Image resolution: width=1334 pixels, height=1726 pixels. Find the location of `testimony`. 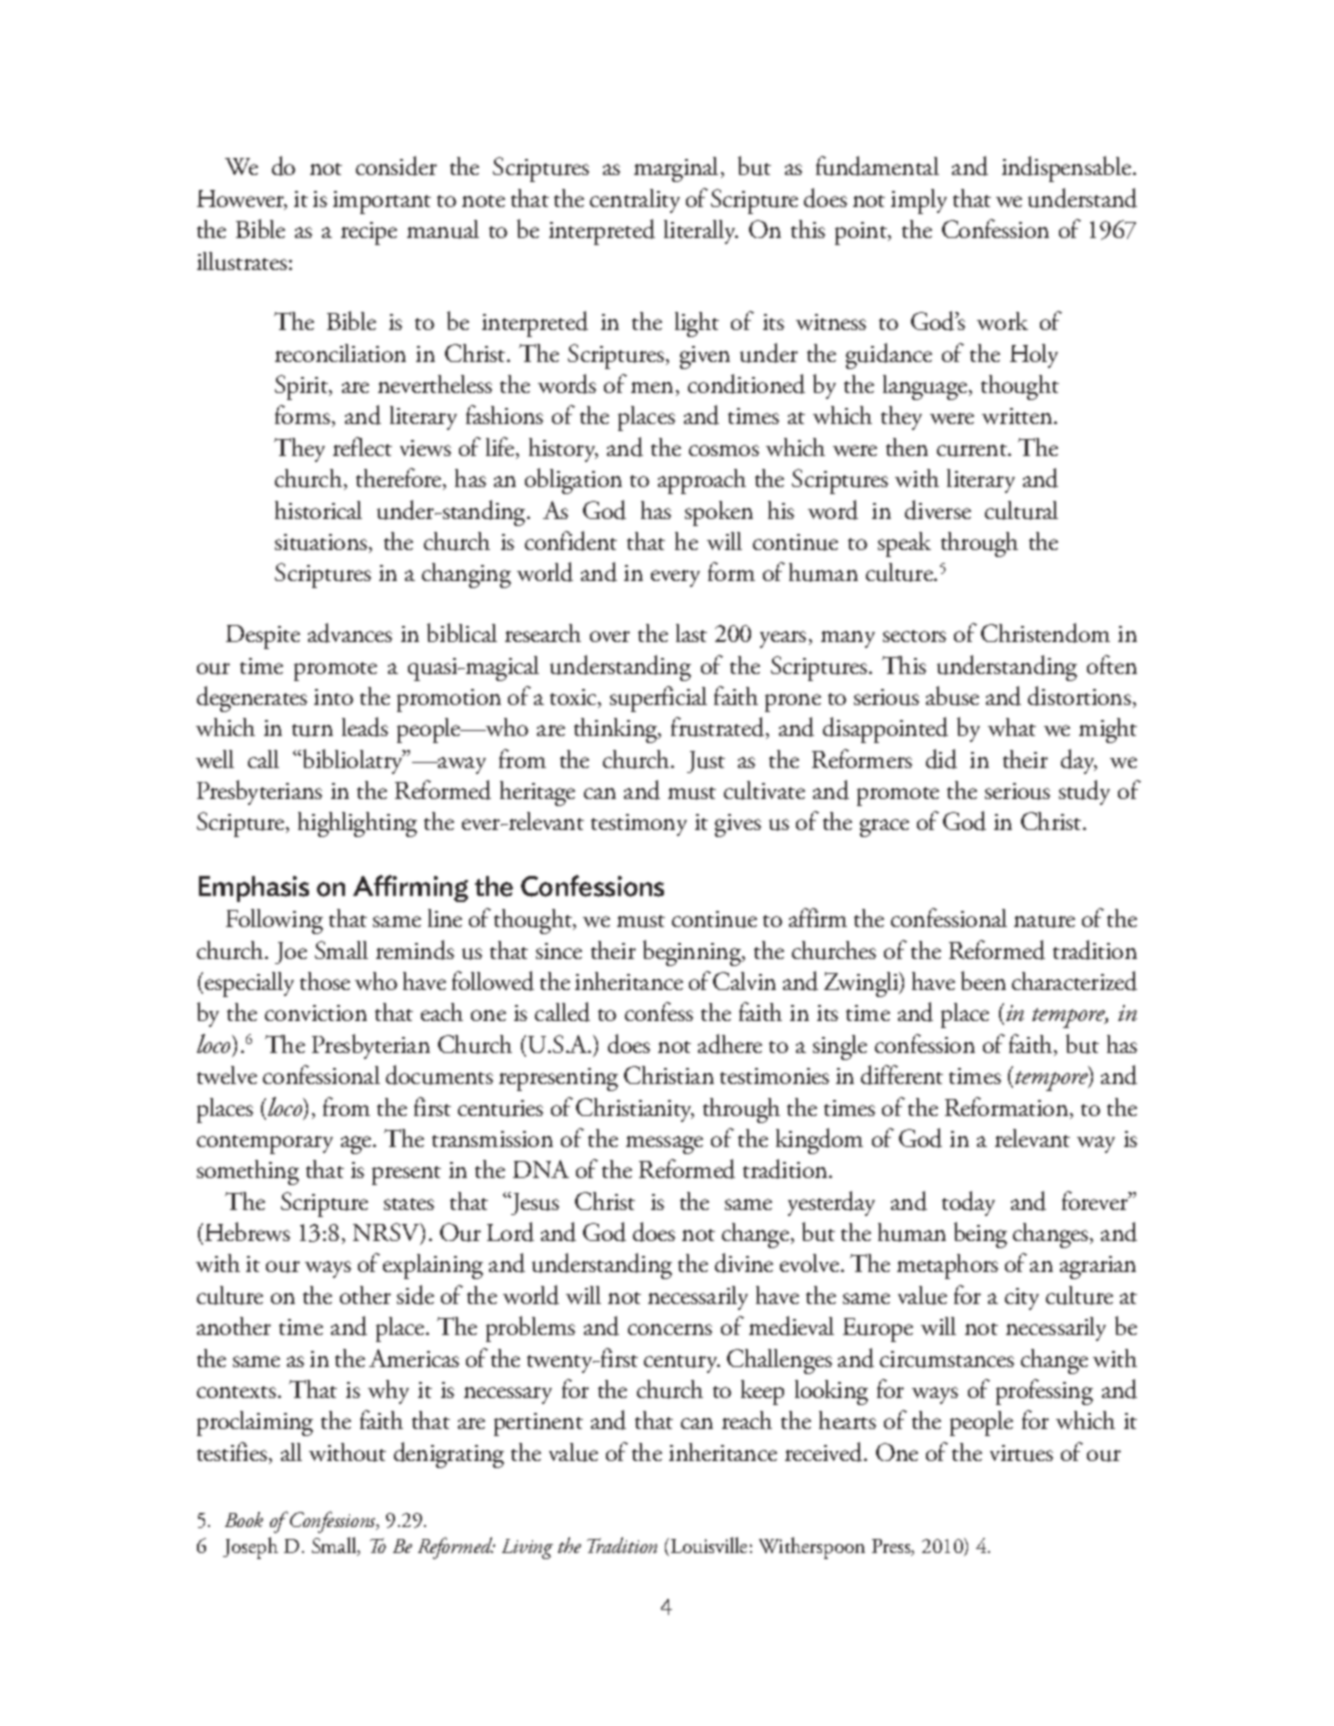

testimony is located at coordinates (639, 825).
